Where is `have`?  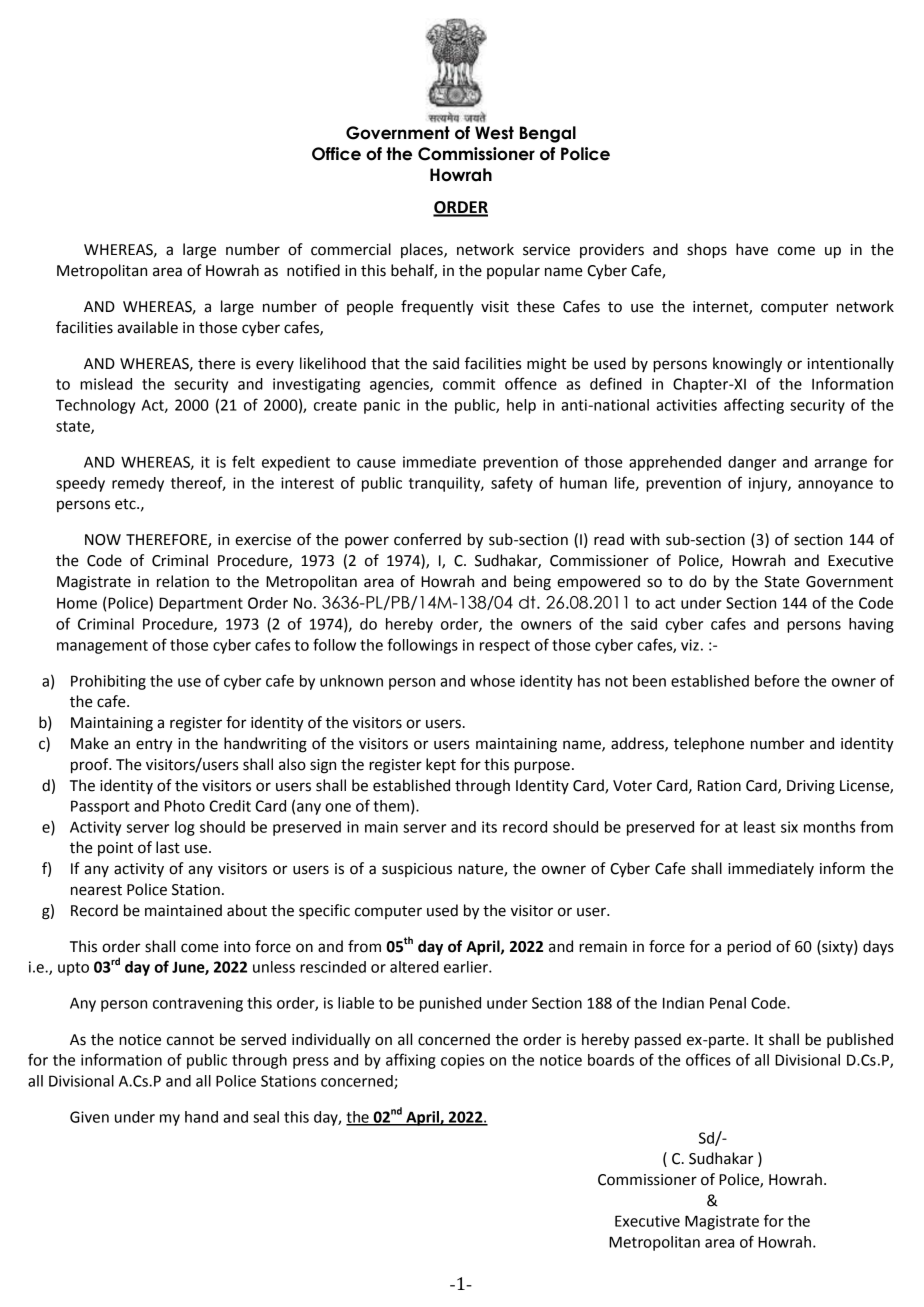 have is located at coordinates (752, 249).
